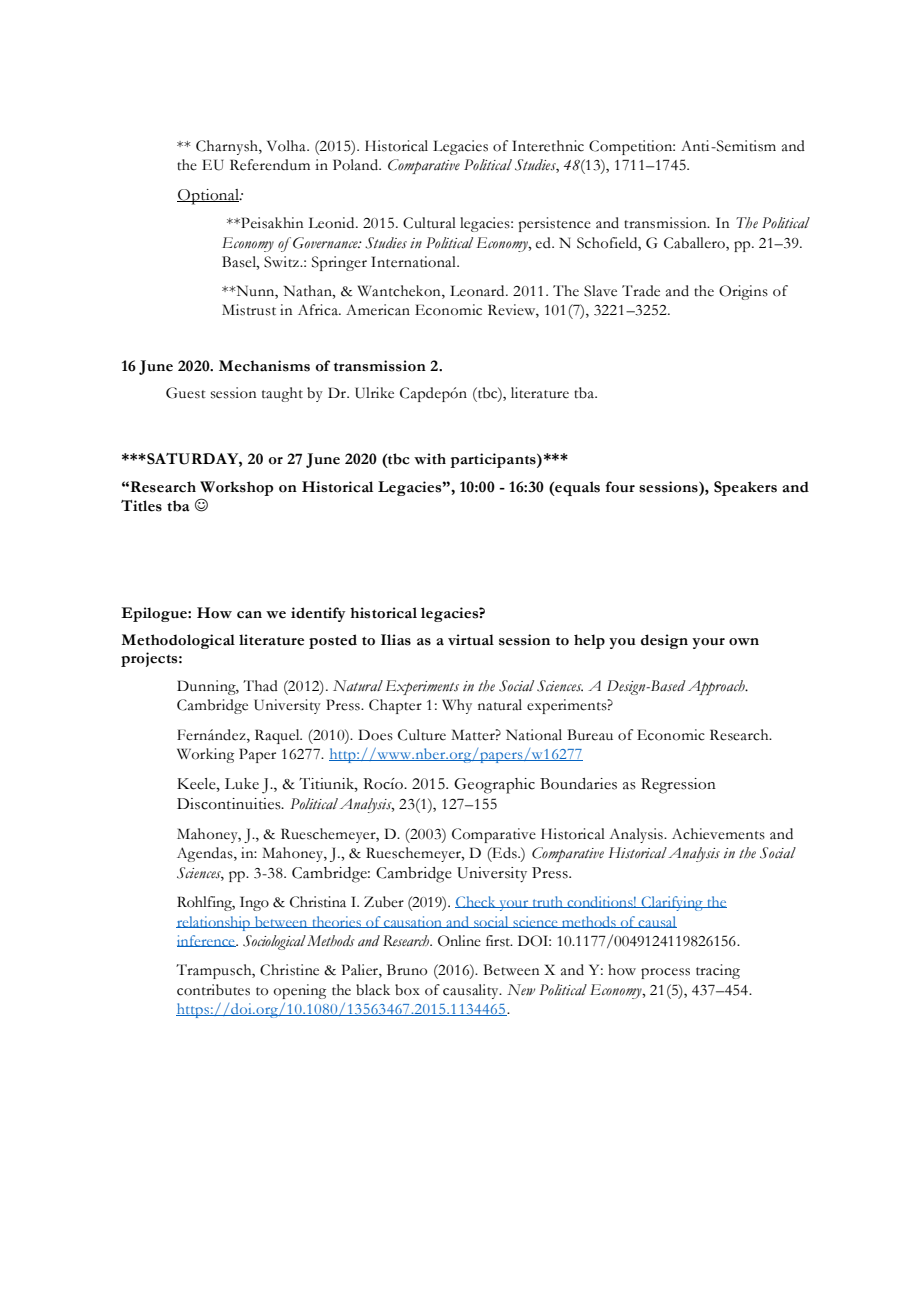 This document has height=1308, width=924. What do you see at coordinates (270, 165) in the document?
I see `Referendum` at bounding box center [270, 165].
